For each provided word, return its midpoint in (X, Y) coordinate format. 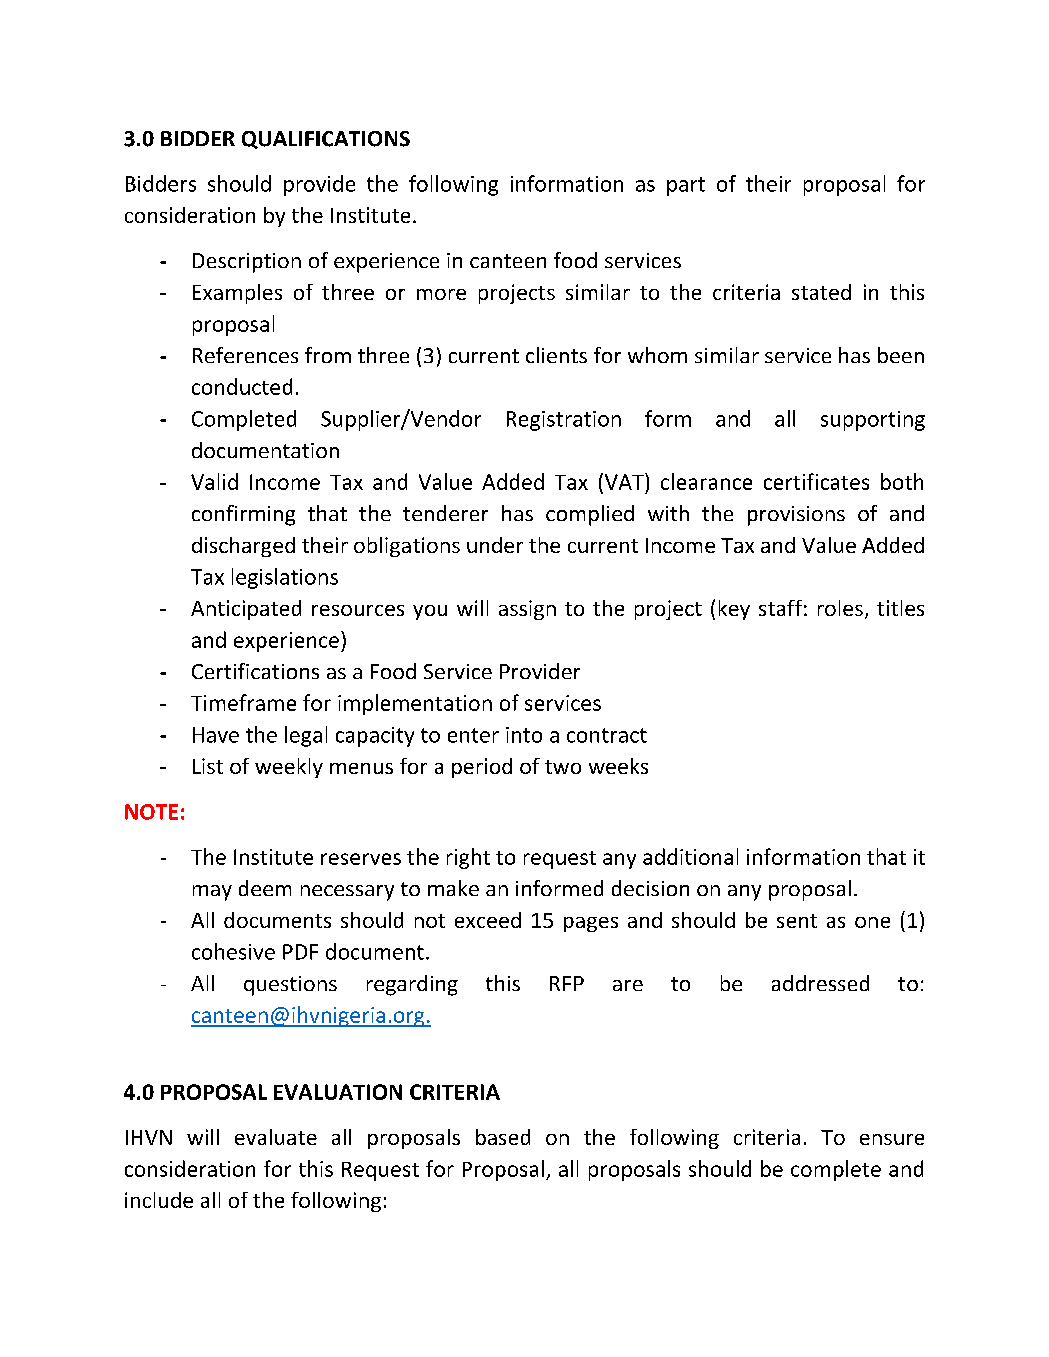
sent (797, 921)
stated (821, 292)
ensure (892, 1139)
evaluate (276, 1137)
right (468, 858)
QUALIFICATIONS (326, 140)
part (686, 186)
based (503, 1137)
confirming (243, 515)
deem (265, 888)
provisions (796, 516)
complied (590, 515)
